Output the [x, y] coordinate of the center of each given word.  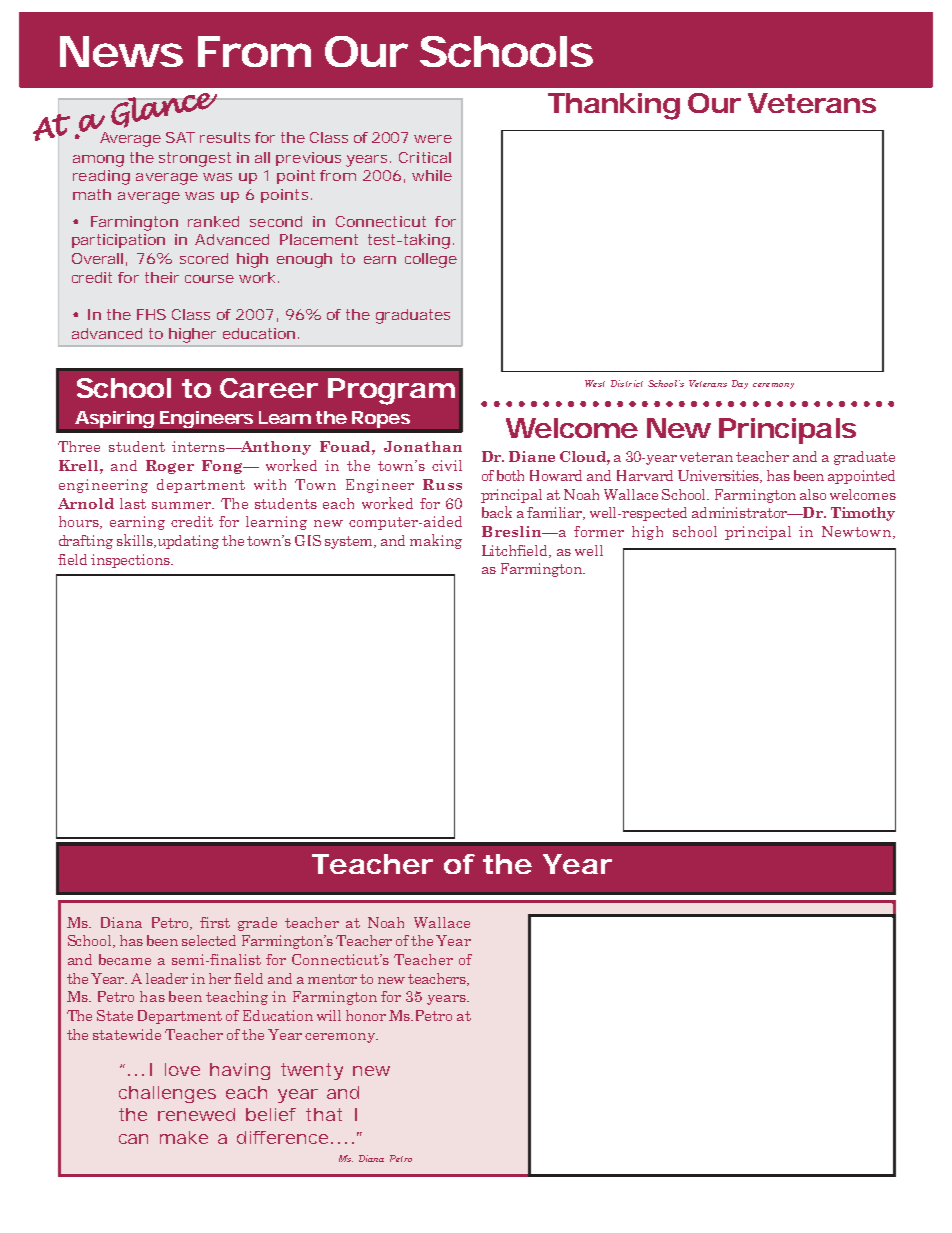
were [433, 139]
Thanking [614, 106]
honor [366, 1015]
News [121, 51]
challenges [167, 1094]
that [324, 1114]
